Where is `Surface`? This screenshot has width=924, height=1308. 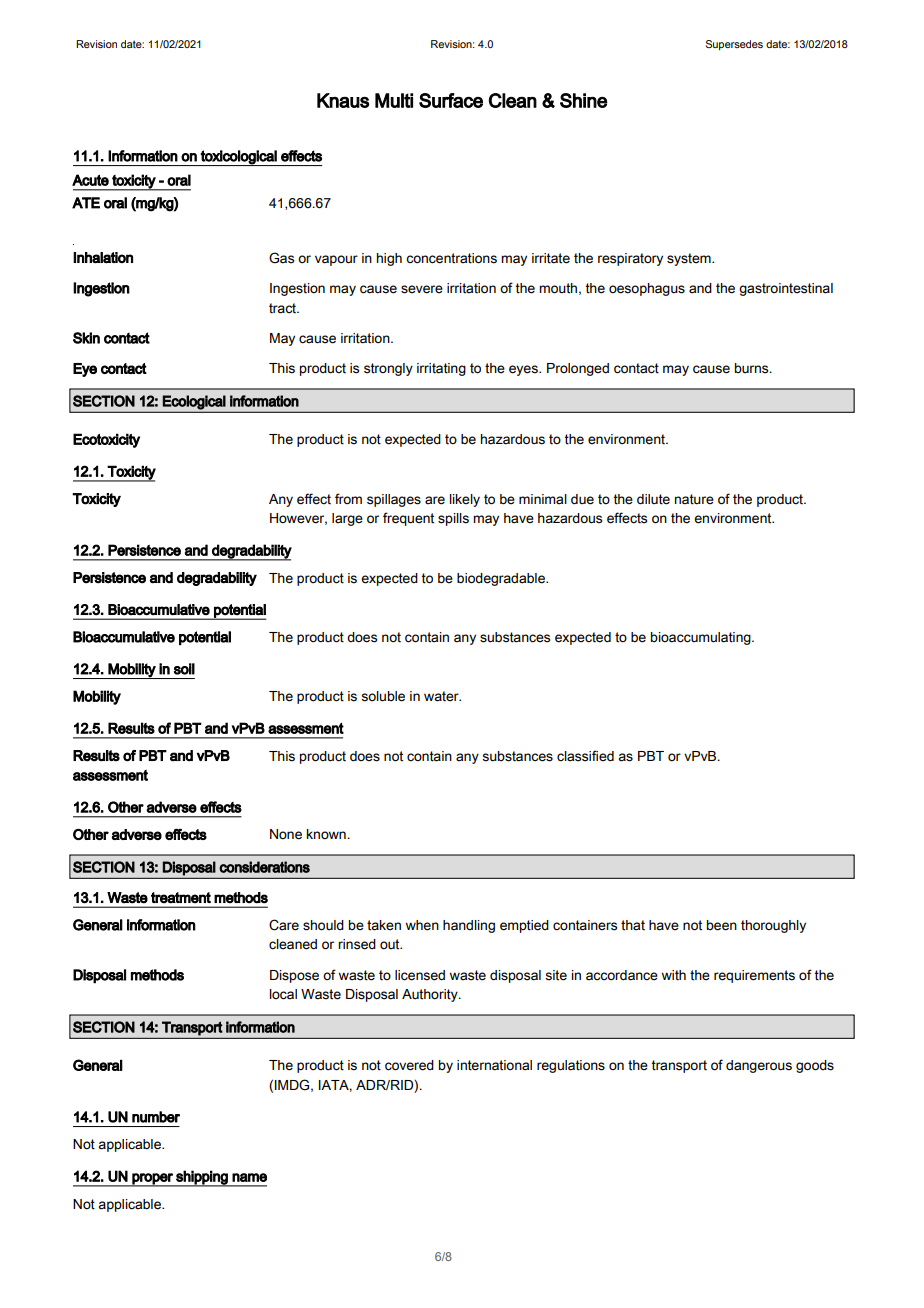
Surface is located at coordinates (451, 100).
